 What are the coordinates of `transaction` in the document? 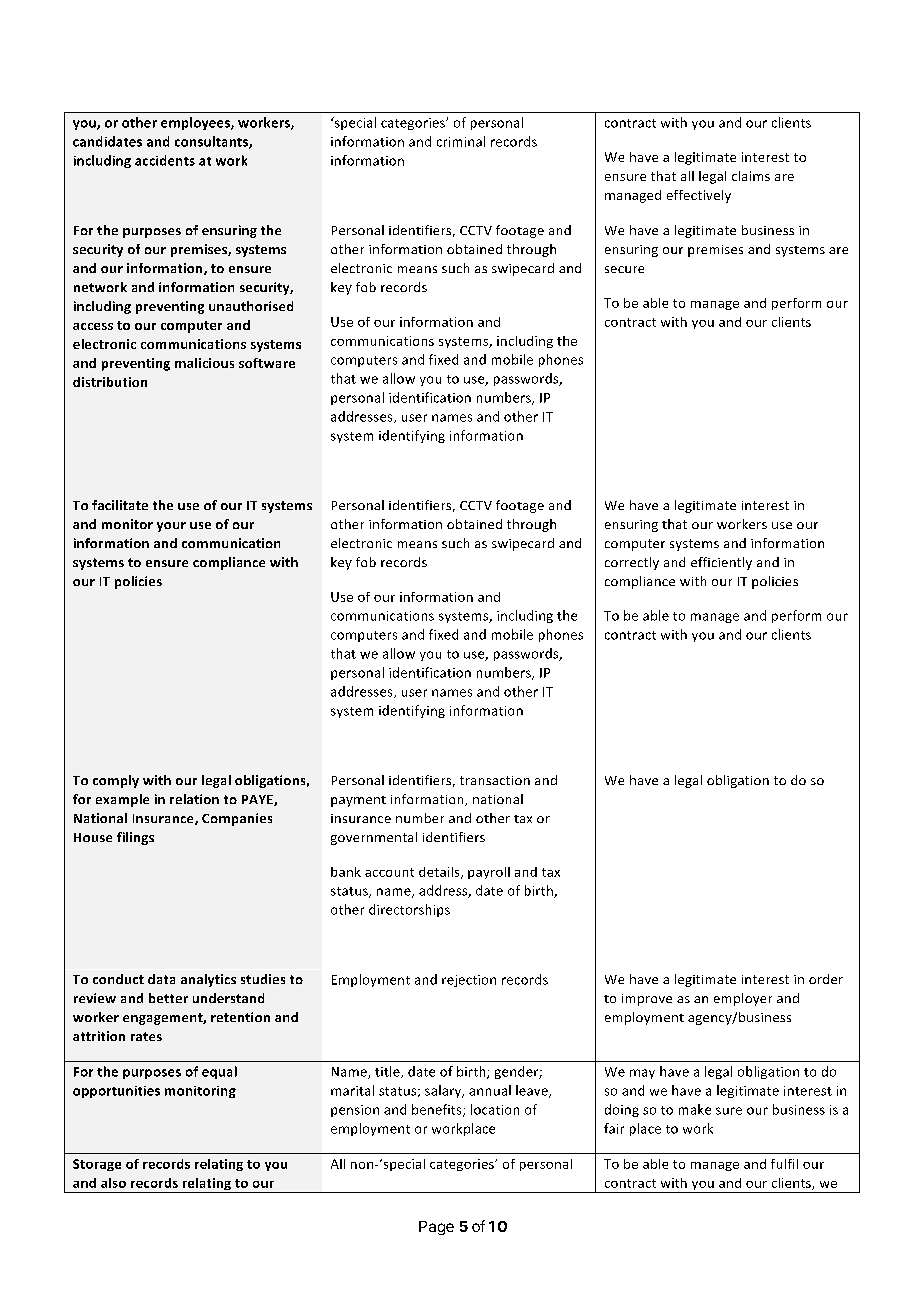 It's located at (495, 780).
